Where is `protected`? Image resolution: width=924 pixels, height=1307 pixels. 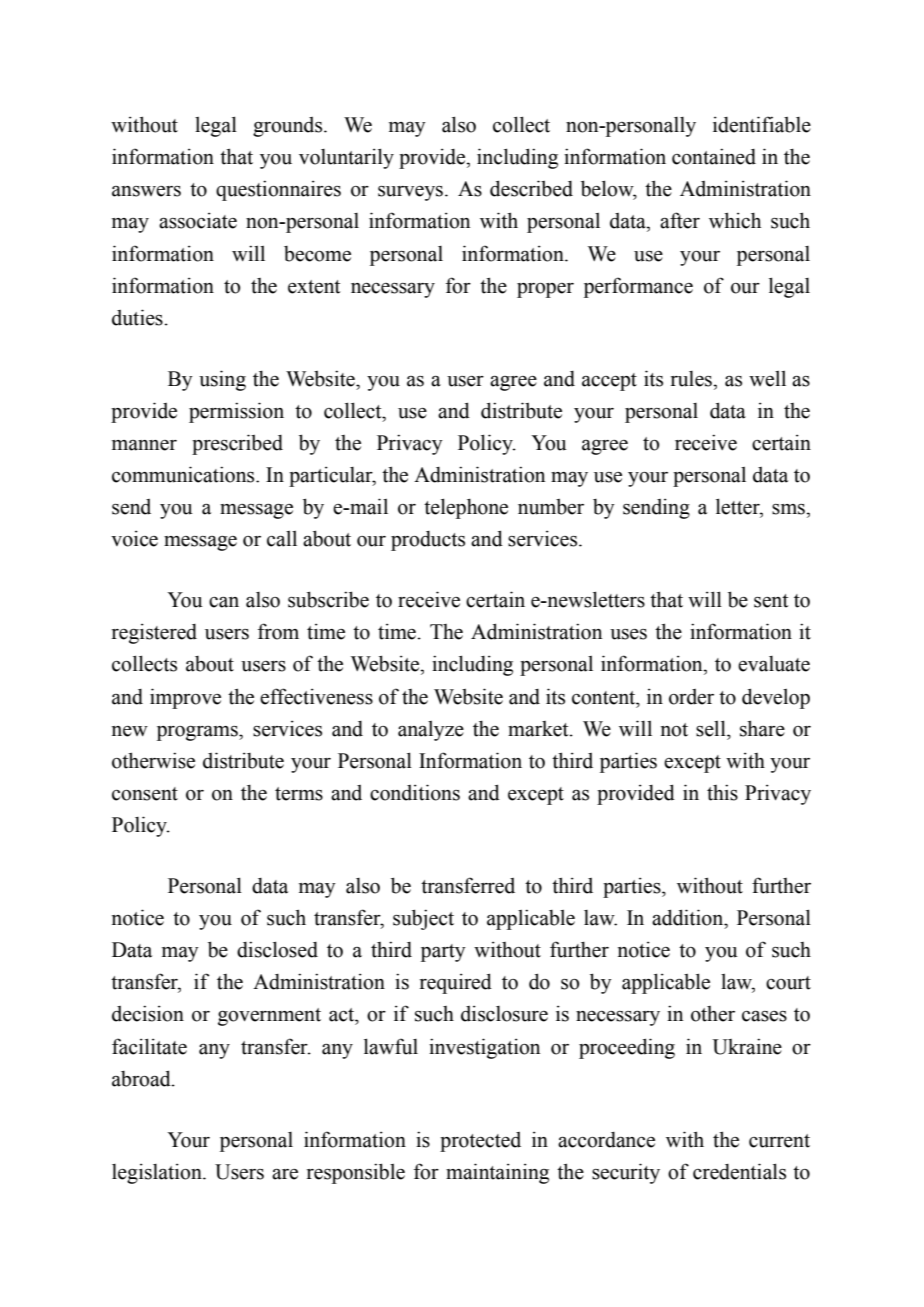 protected is located at coordinates (480, 1142).
